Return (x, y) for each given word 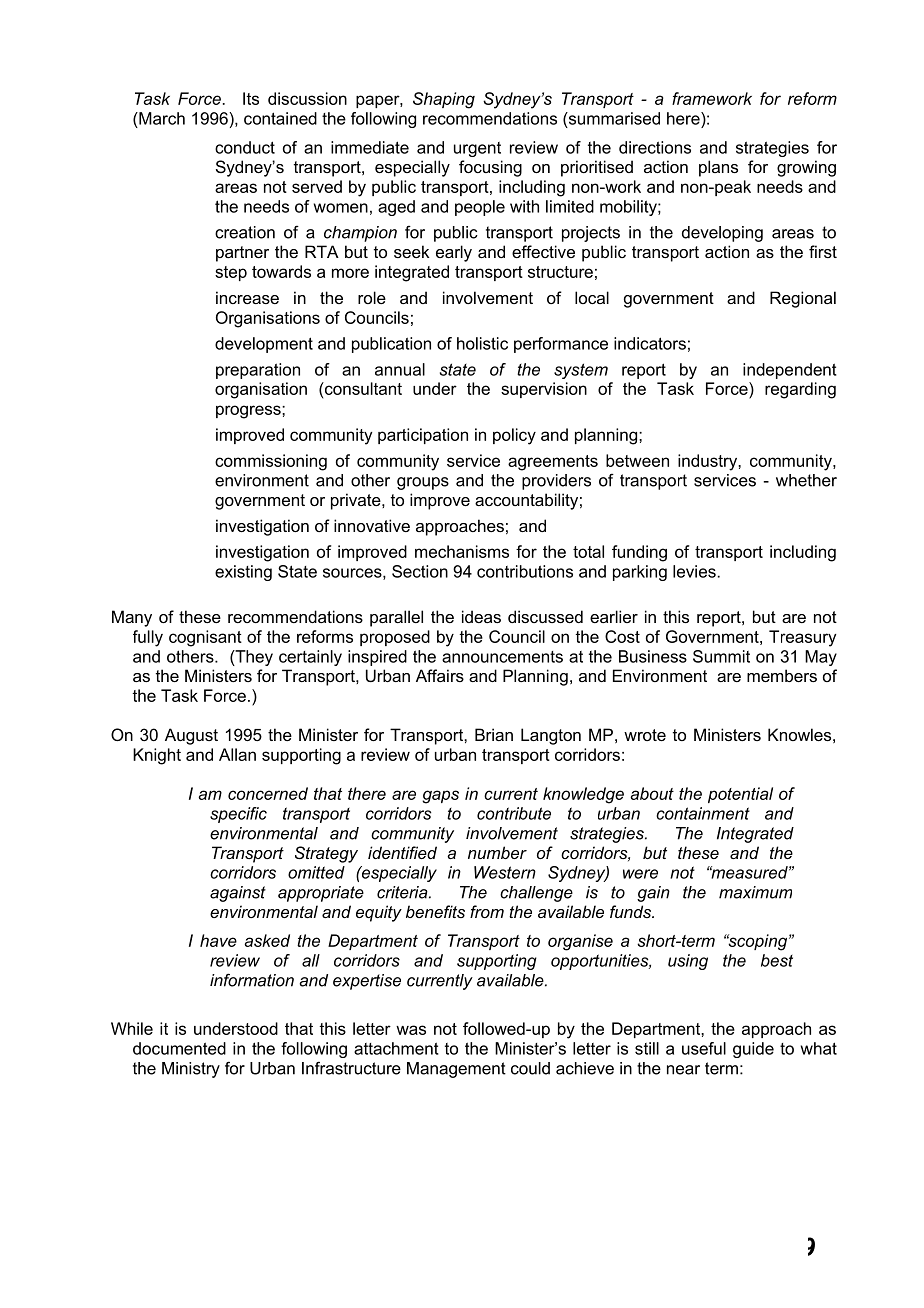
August (191, 736)
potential (740, 795)
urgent (477, 149)
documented (179, 1048)
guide (753, 1050)
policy (514, 436)
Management (456, 1070)
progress (249, 412)
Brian (494, 734)
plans (718, 168)
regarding (800, 390)
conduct (245, 147)
